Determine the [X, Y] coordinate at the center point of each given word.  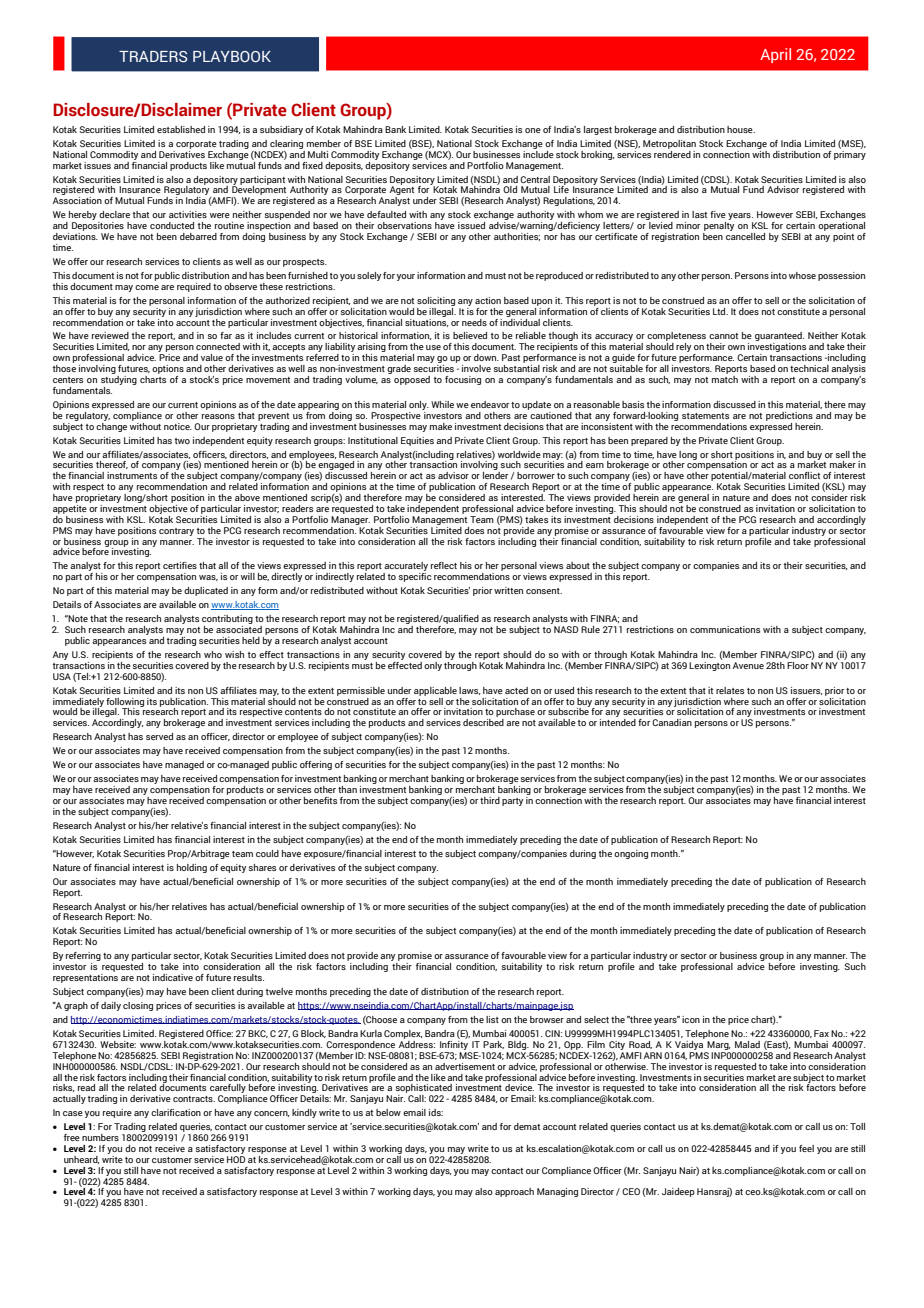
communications [725, 629]
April [775, 55]
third [490, 800]
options [168, 369]
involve [476, 368]
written [508, 590]
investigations [777, 349]
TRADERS [153, 56]
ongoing [631, 854]
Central [535, 179]
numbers [100, 1137]
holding [192, 868]
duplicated [206, 591]
